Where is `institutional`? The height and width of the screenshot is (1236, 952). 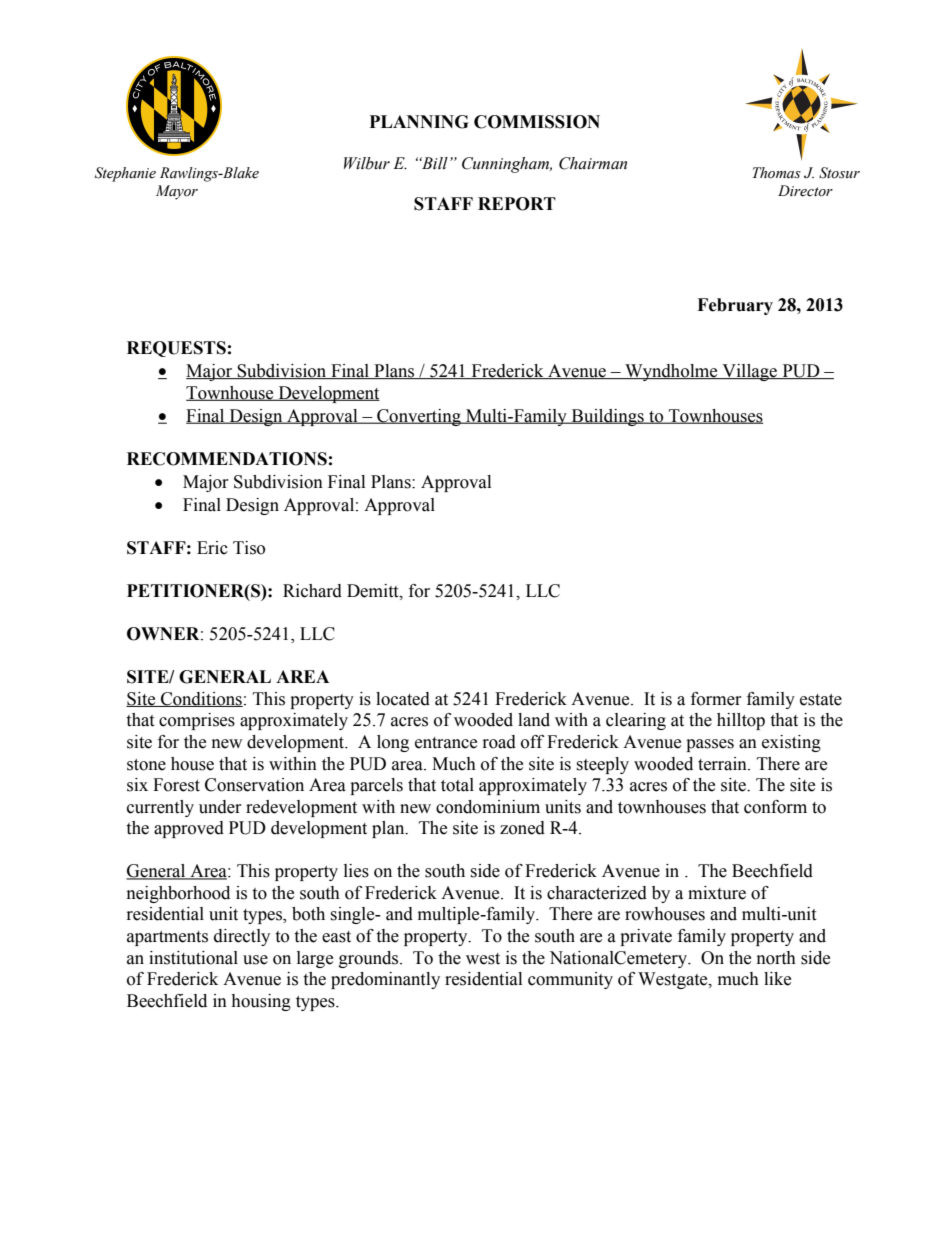 institutional is located at coordinates (193, 958).
